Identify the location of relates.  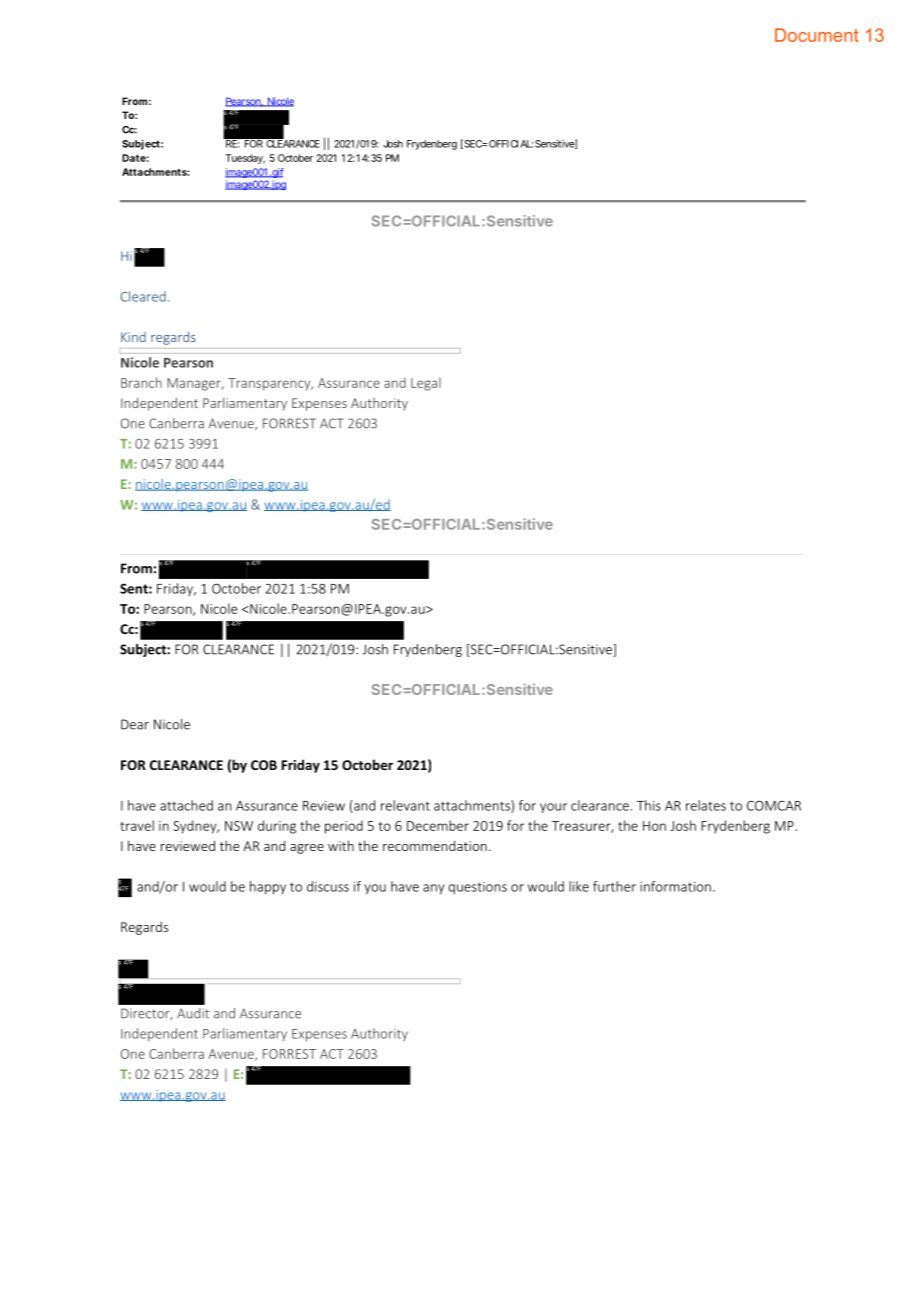
(706, 805).
